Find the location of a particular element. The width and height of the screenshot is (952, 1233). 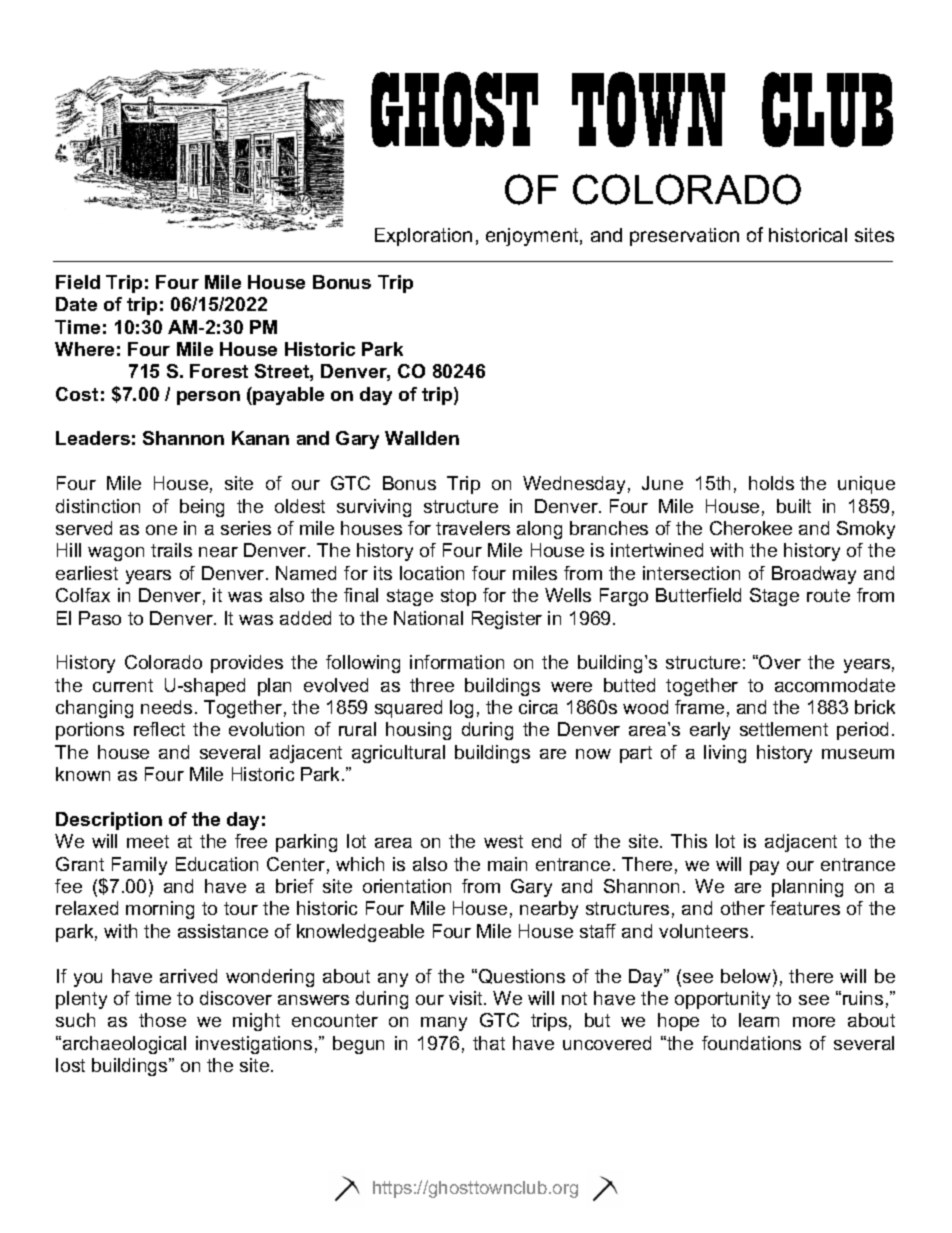

preservation is located at coordinates (684, 237).
